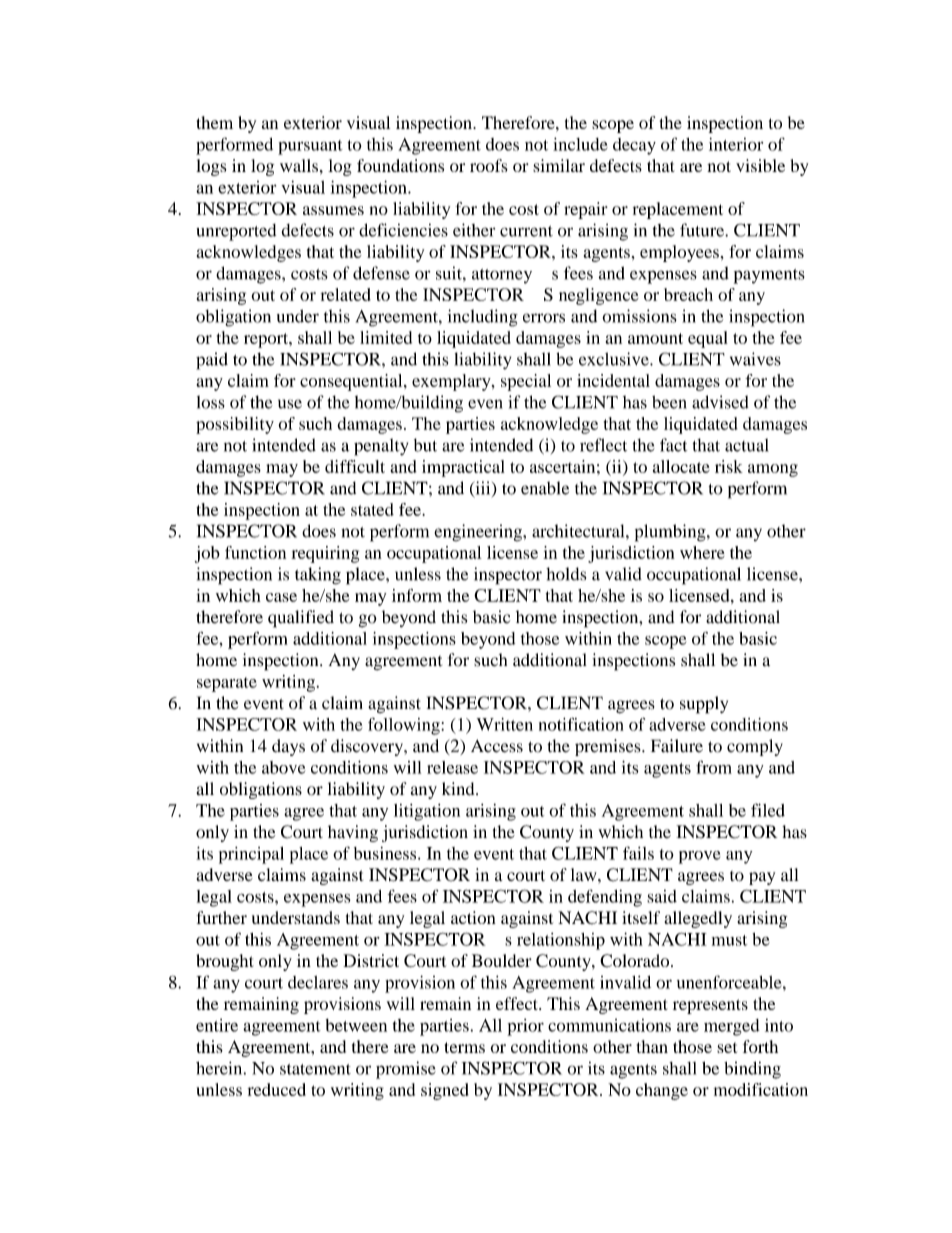 The width and height of the screenshot is (952, 1233). Describe the element at coordinates (489, 165) in the screenshot. I see `roofs` at that location.
